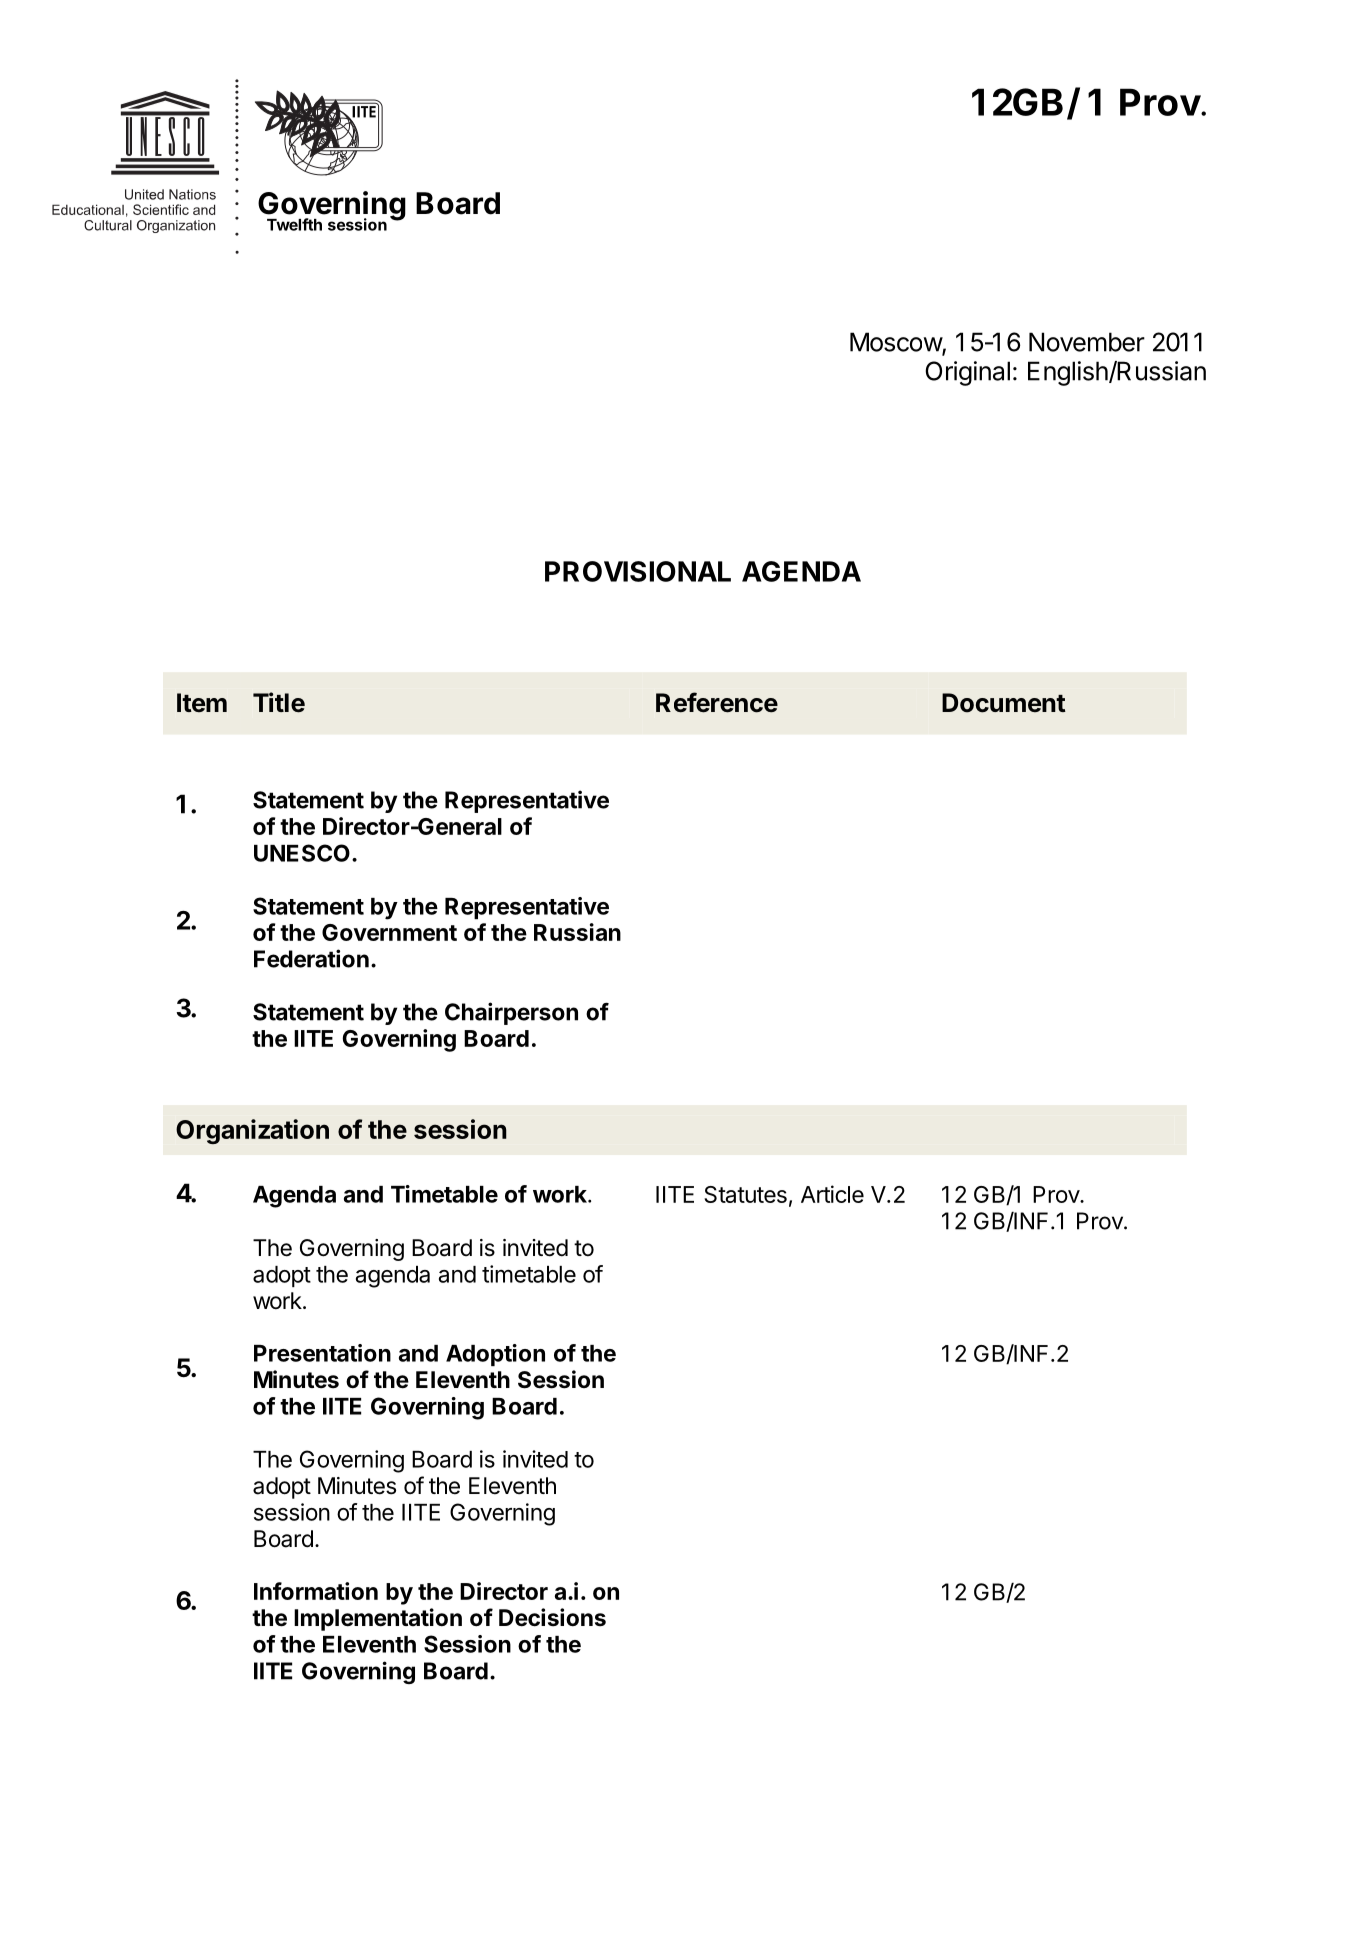  What do you see at coordinates (311, 958) in the document?
I see `Federation` at bounding box center [311, 958].
